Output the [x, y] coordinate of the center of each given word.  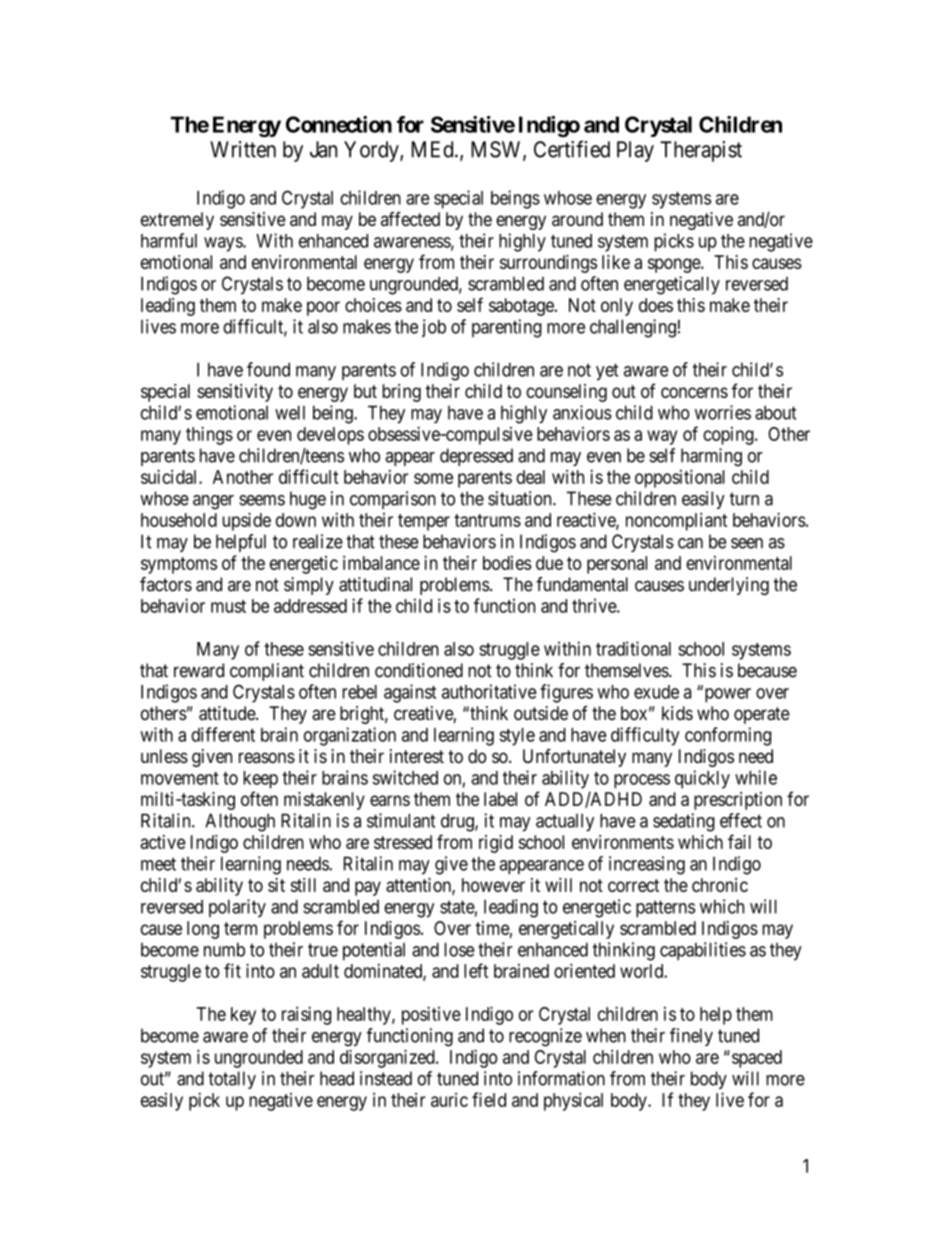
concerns [694, 392]
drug [458, 822]
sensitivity [235, 393]
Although [240, 822]
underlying [729, 586]
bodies [507, 563]
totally [232, 1080]
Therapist [701, 151]
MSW [497, 150]
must [228, 606]
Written [243, 149]
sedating [684, 822]
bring [401, 393]
